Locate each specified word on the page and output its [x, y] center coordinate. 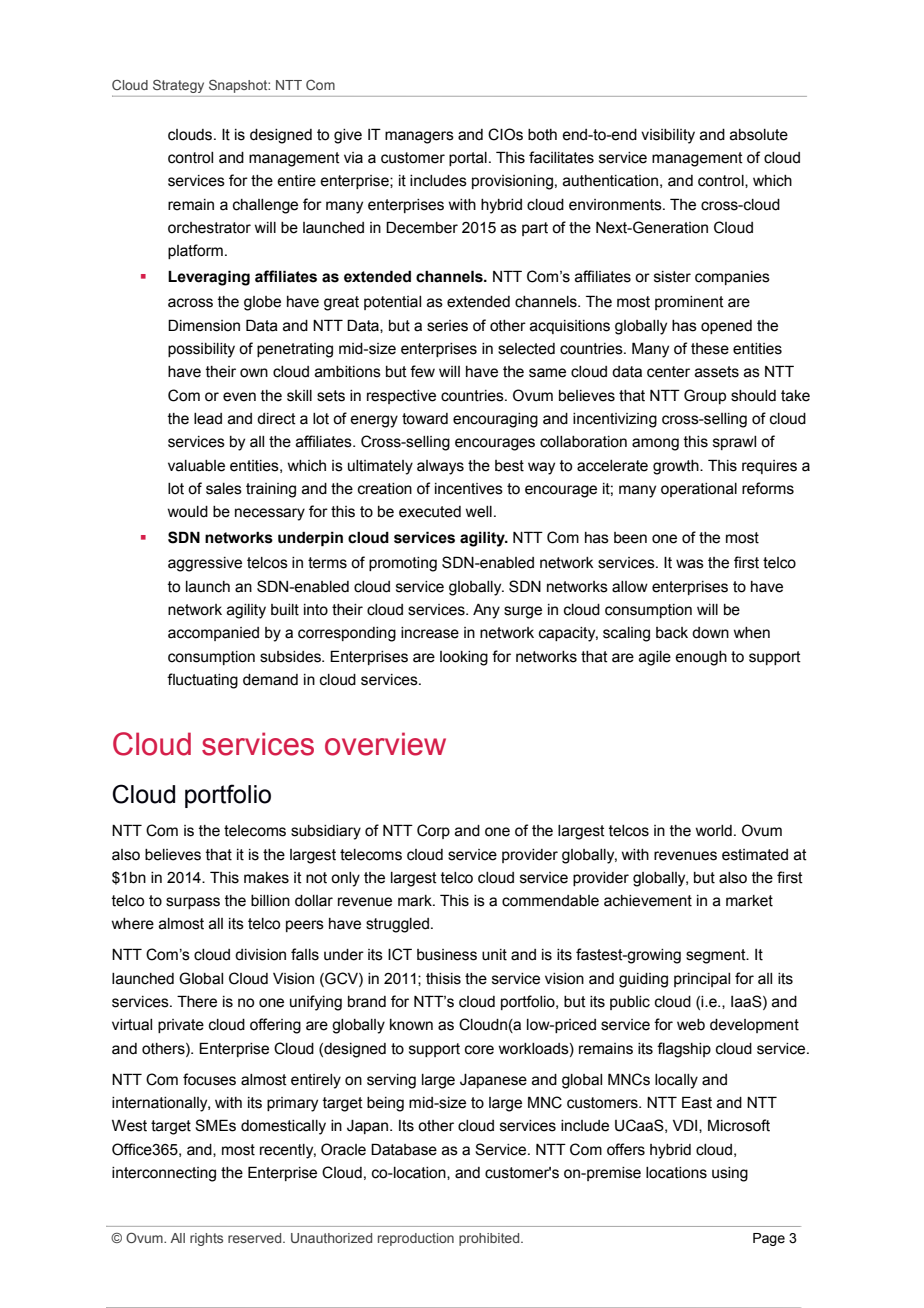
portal [468, 159]
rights [206, 1239]
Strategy [178, 86]
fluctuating [202, 681]
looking [464, 658]
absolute [759, 135]
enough [701, 658]
